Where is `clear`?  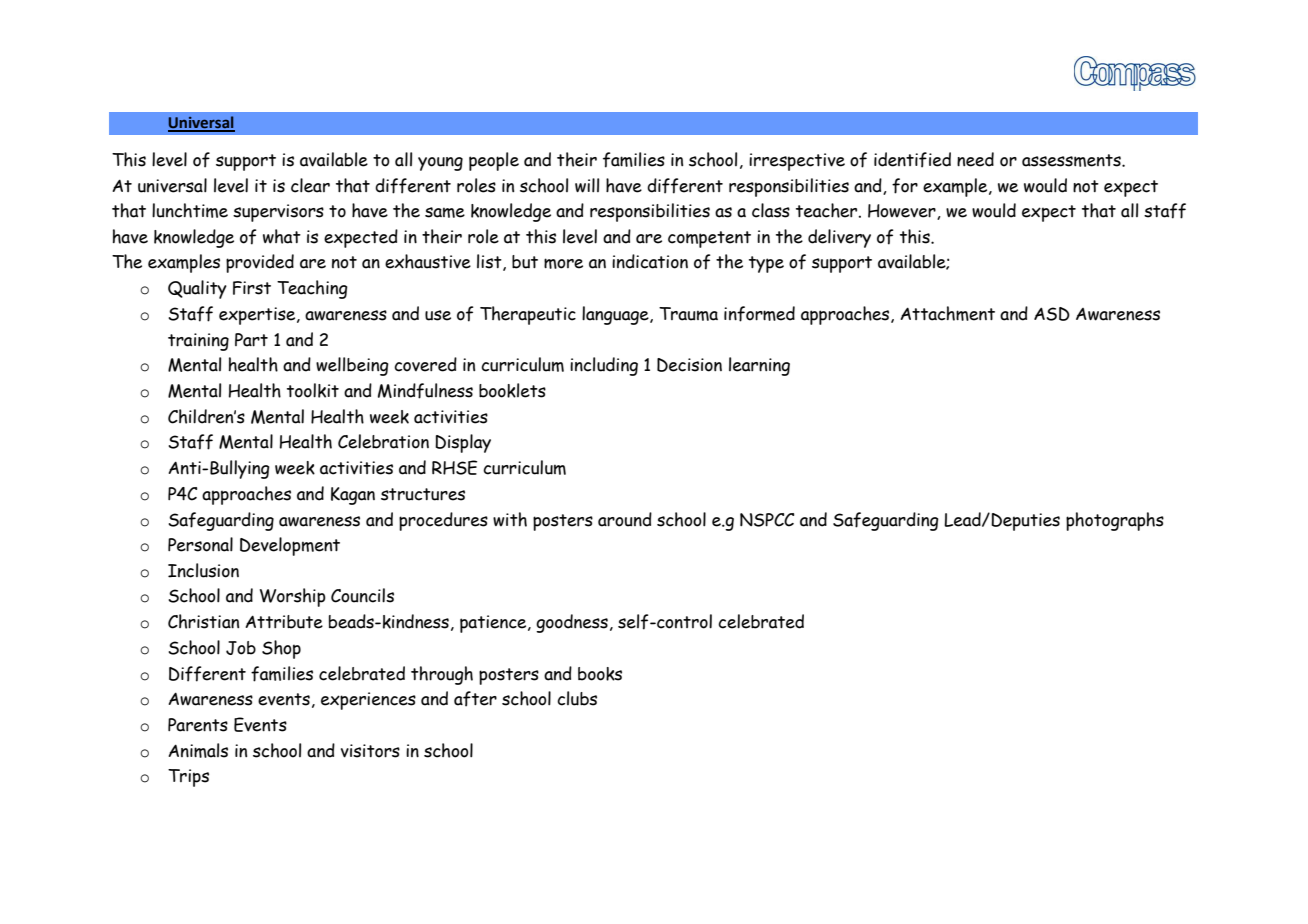 clear is located at coordinates (310, 185).
